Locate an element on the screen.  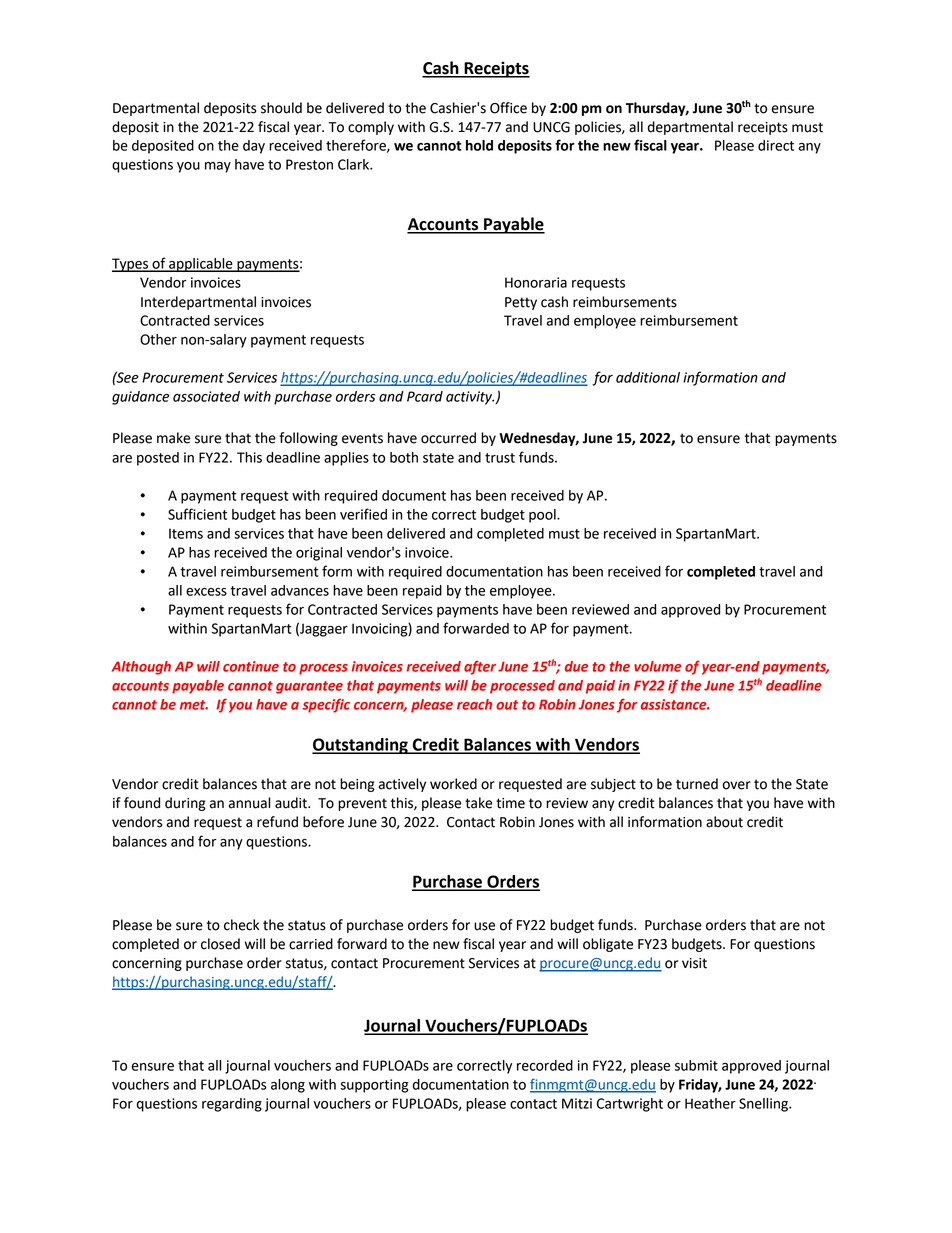
regarding is located at coordinates (232, 1105).
